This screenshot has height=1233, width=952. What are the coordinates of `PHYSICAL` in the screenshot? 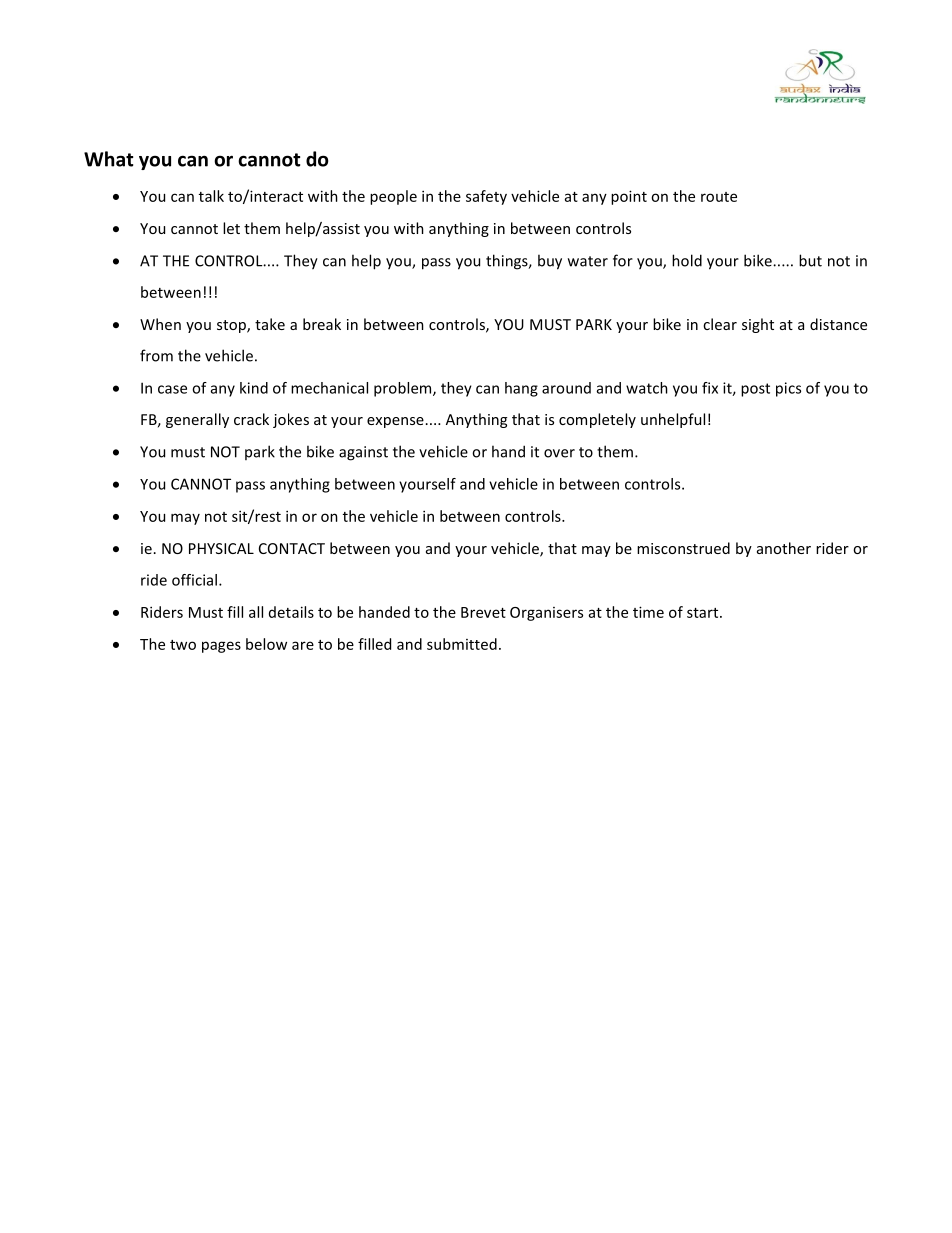 It's located at (221, 548).
